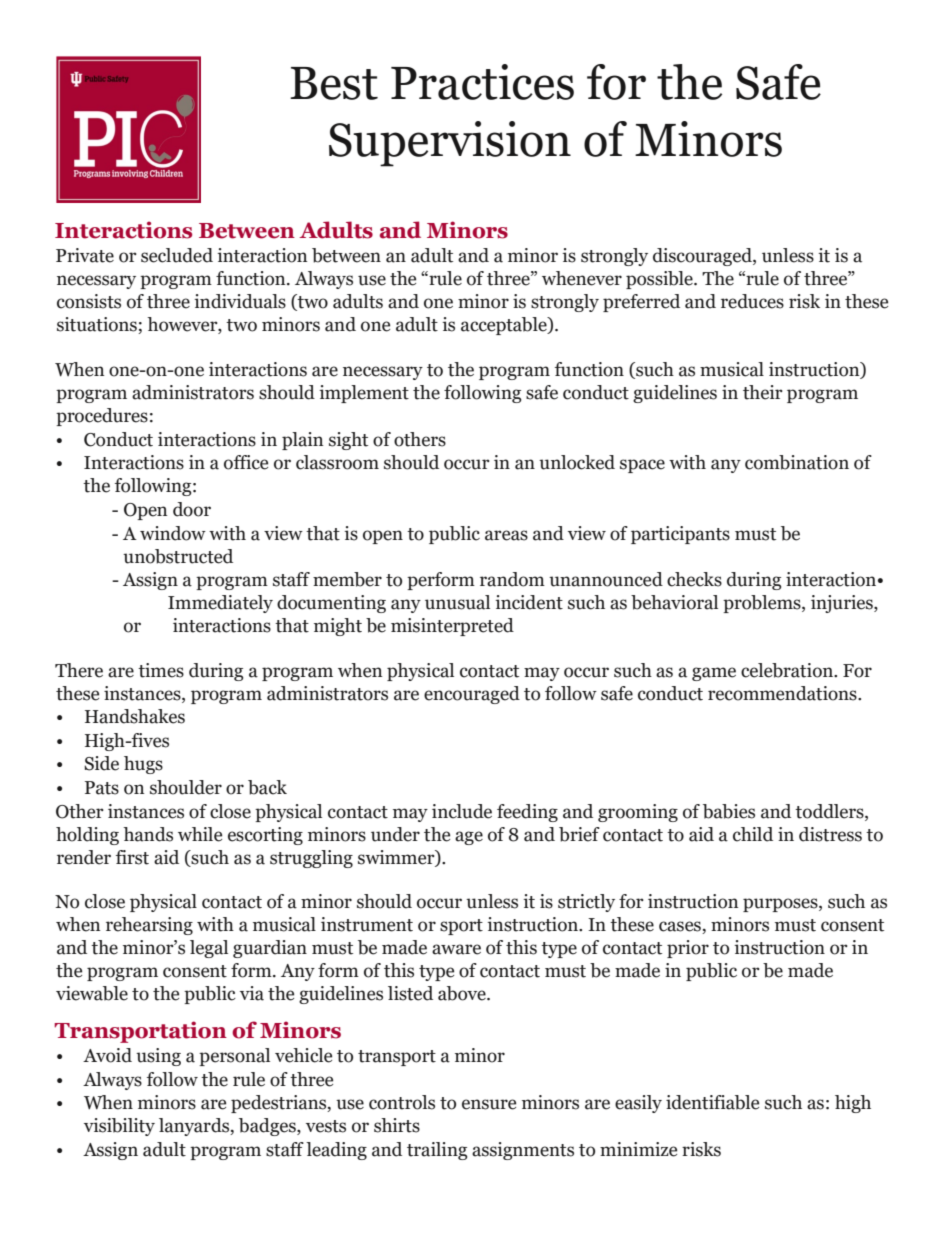 The image size is (952, 1233). I want to click on child, so click(753, 834).
